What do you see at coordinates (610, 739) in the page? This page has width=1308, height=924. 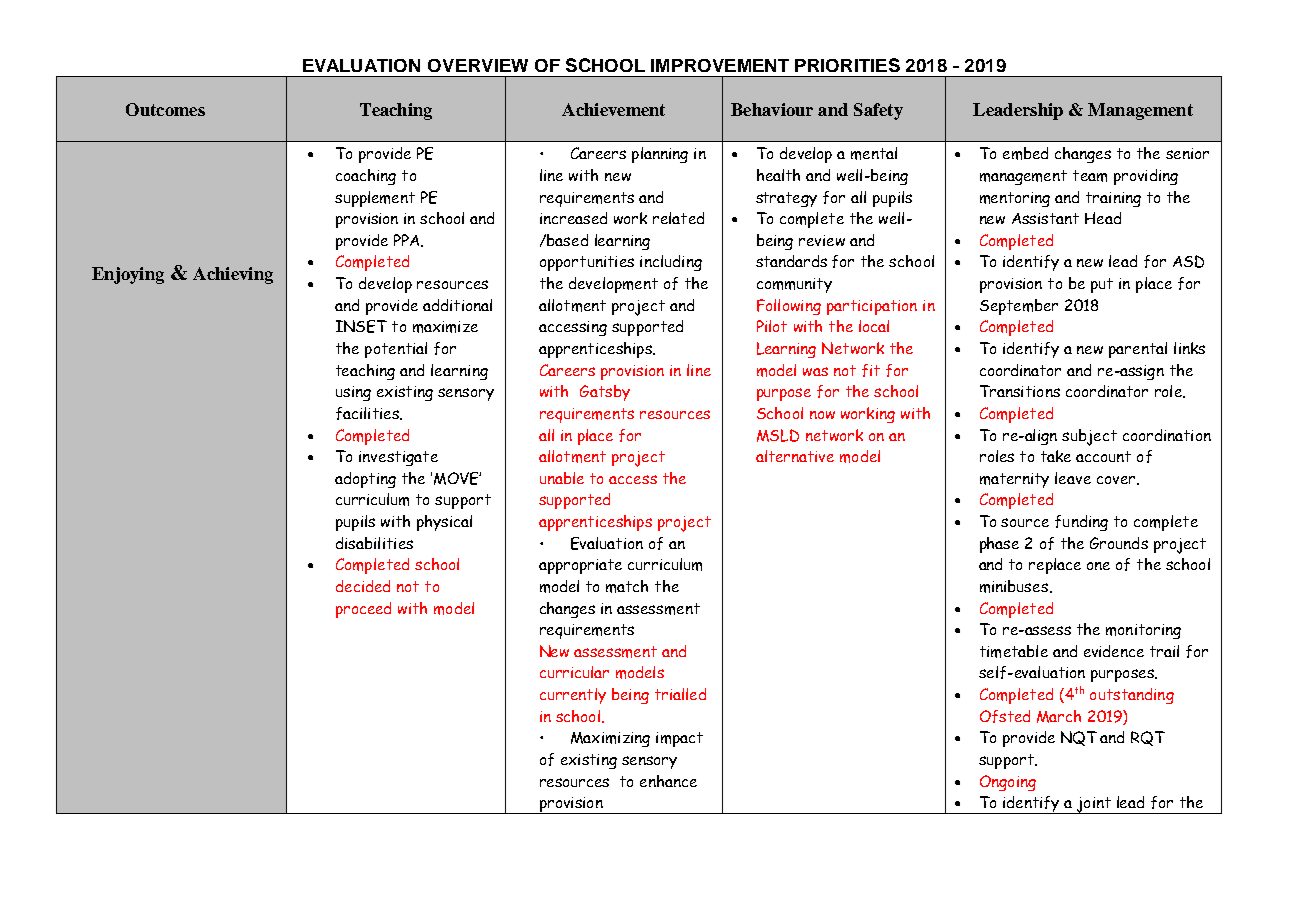 I see `Maximizing` at bounding box center [610, 739].
